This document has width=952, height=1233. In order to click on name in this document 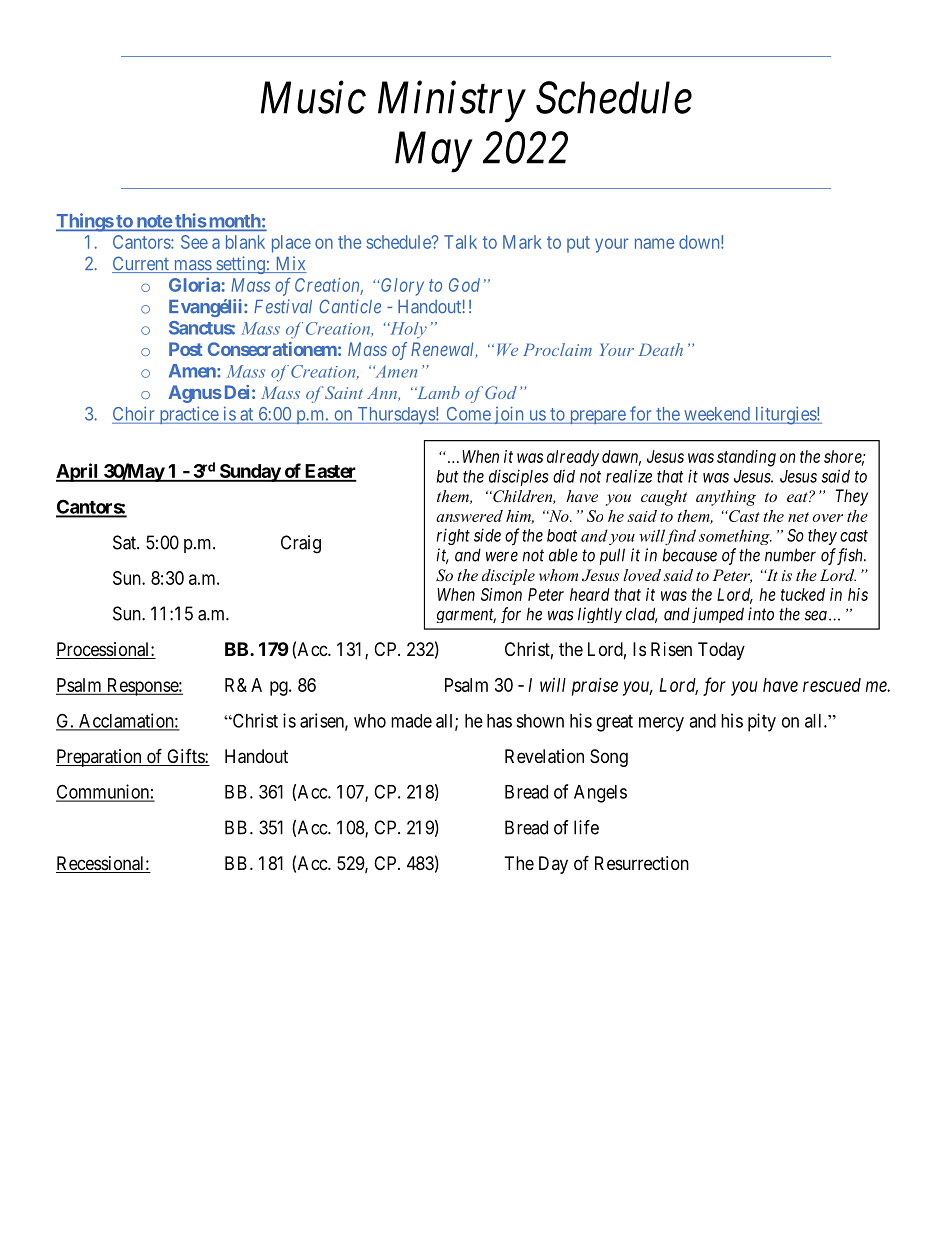, I will do `click(654, 243)`.
